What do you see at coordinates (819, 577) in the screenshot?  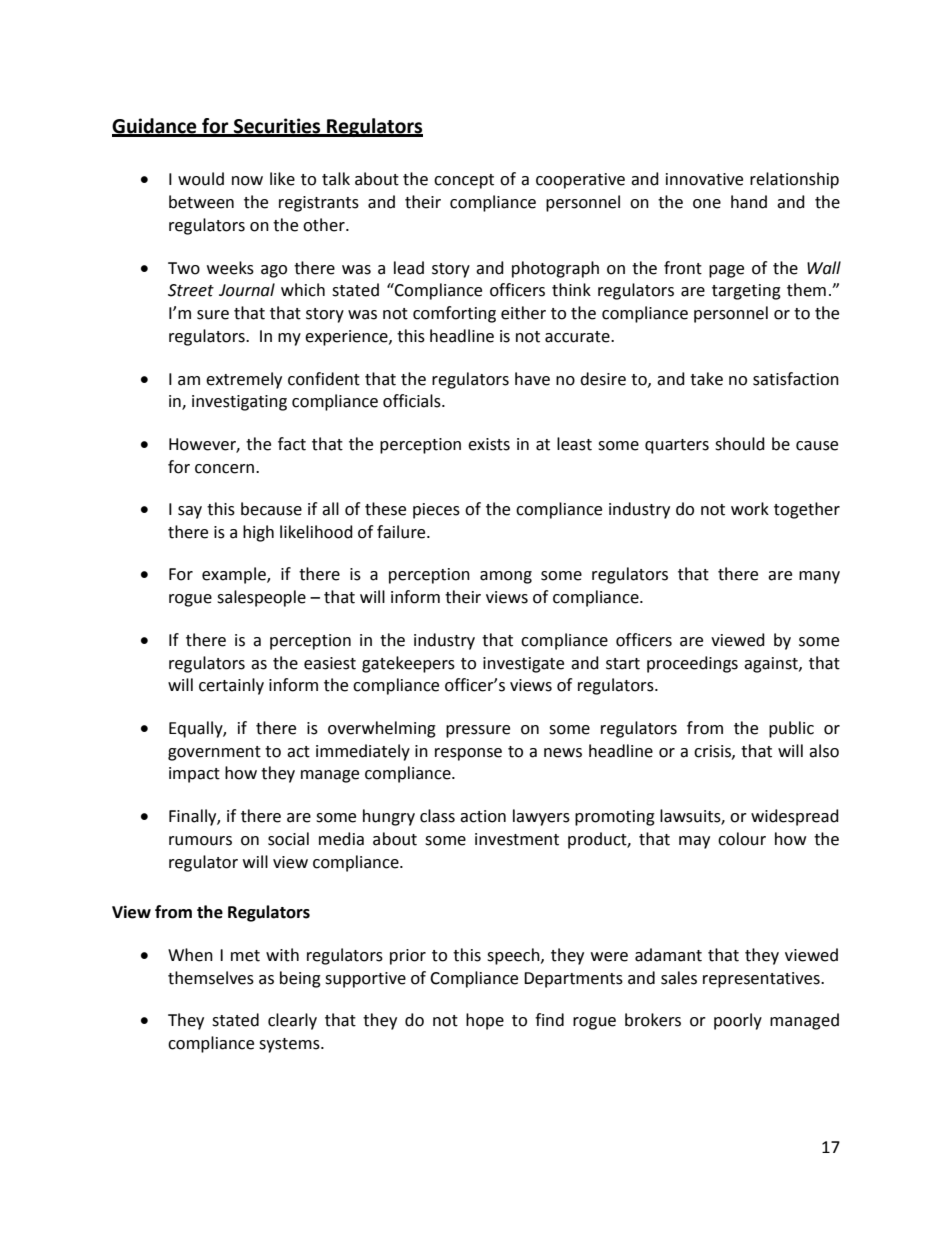 I see `many` at bounding box center [819, 577].
